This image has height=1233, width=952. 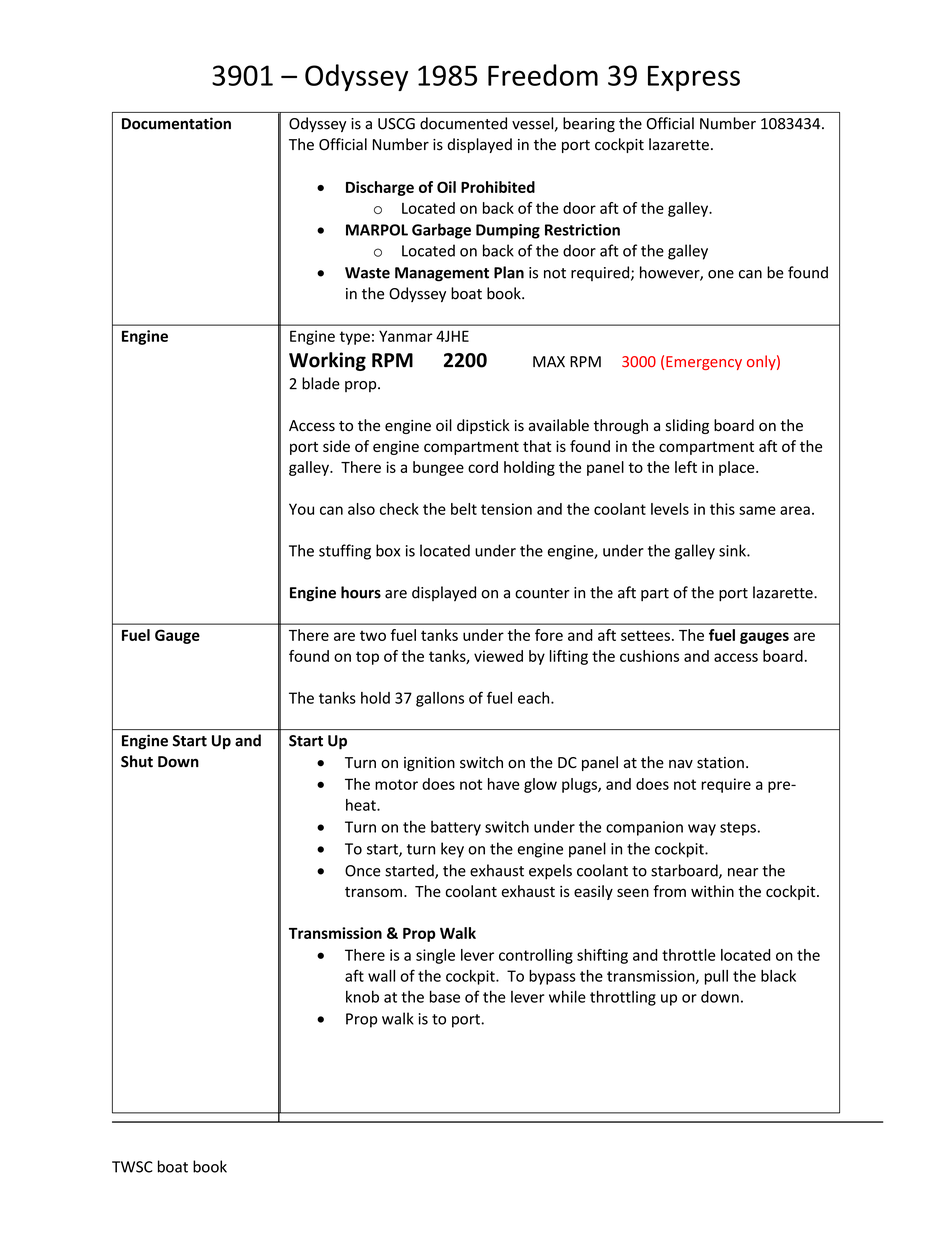 What do you see at coordinates (463, 123) in the image?
I see `documented` at bounding box center [463, 123].
